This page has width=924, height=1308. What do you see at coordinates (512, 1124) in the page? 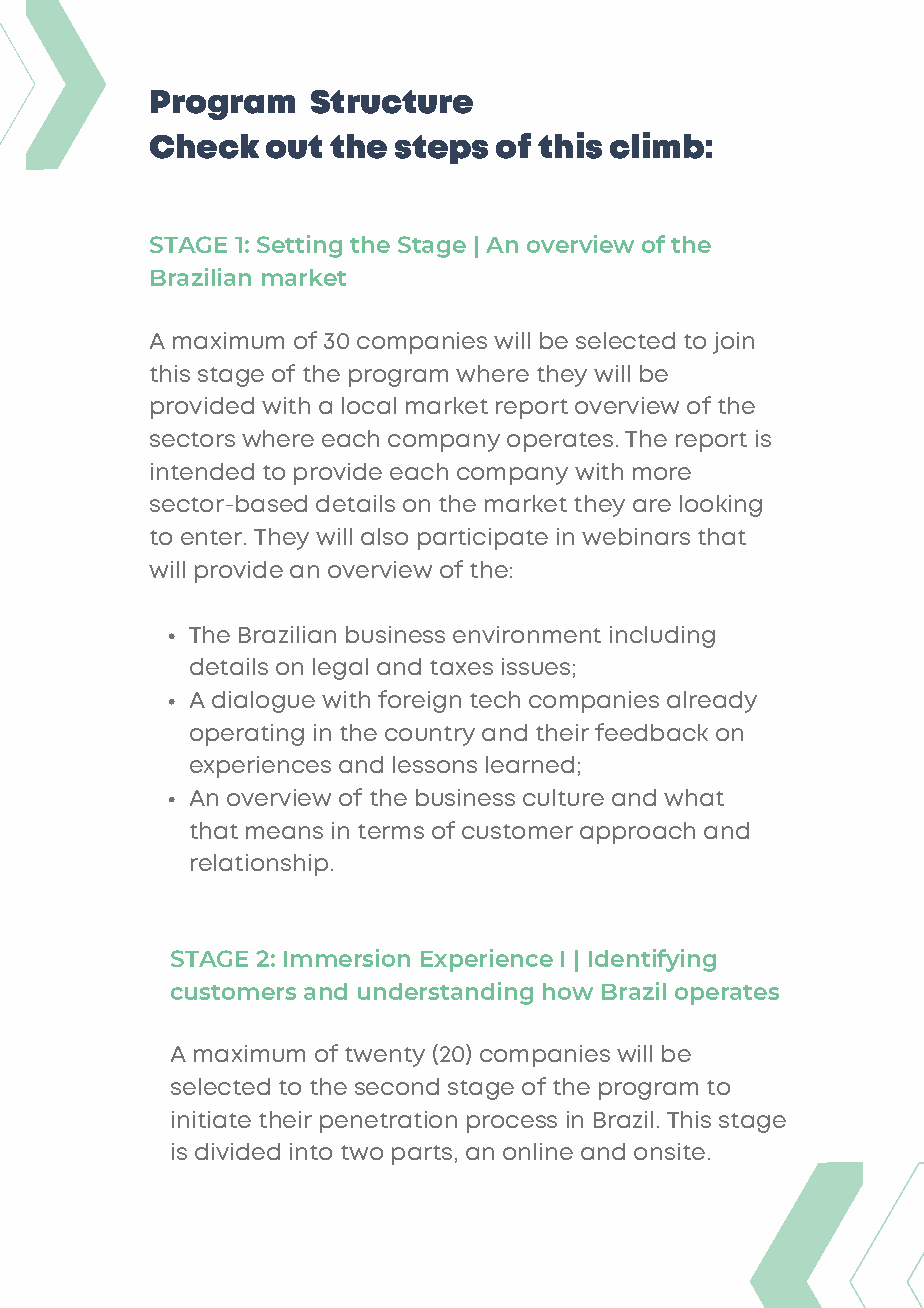
I see `process` at bounding box center [512, 1124].
